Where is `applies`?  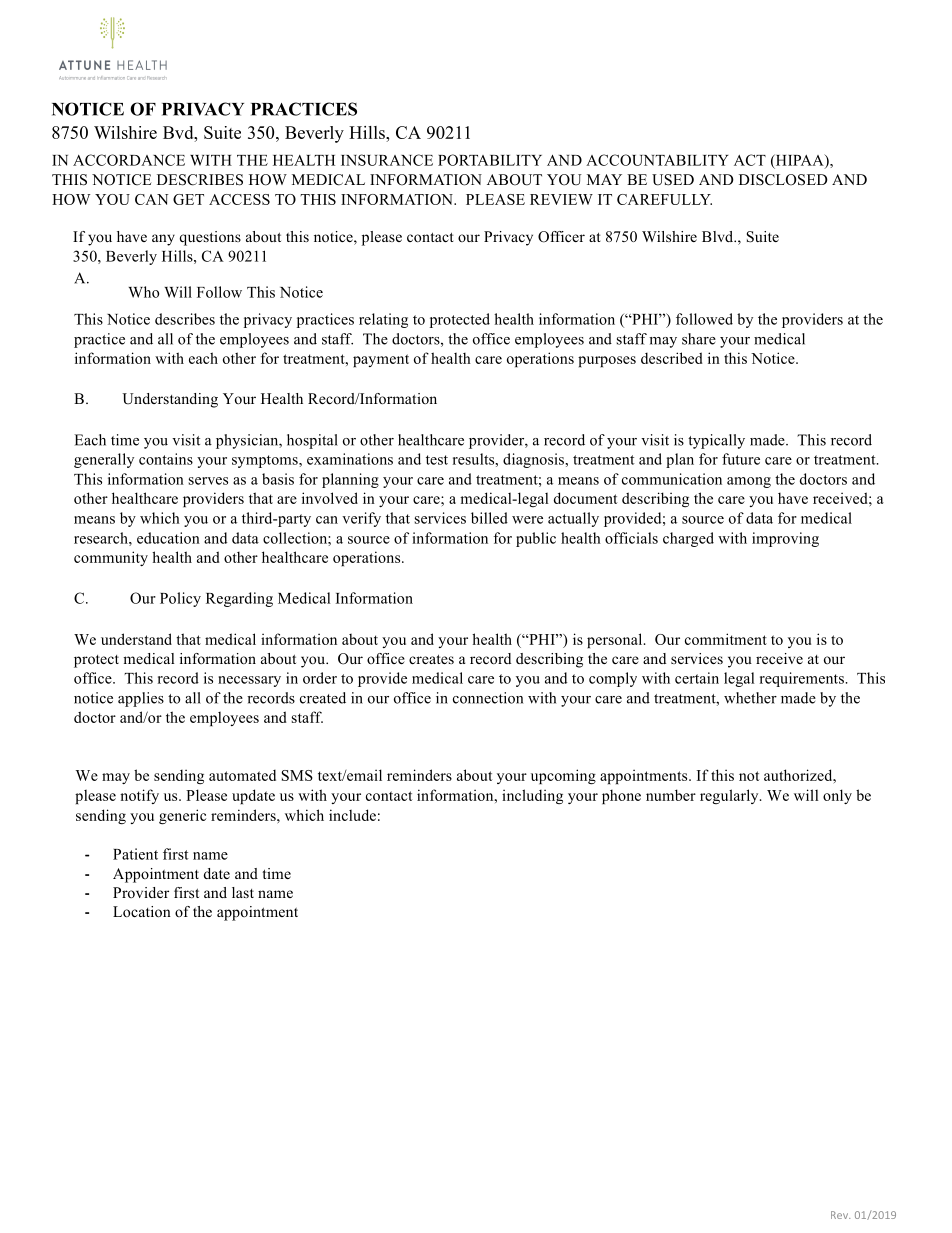
applies is located at coordinates (141, 699).
